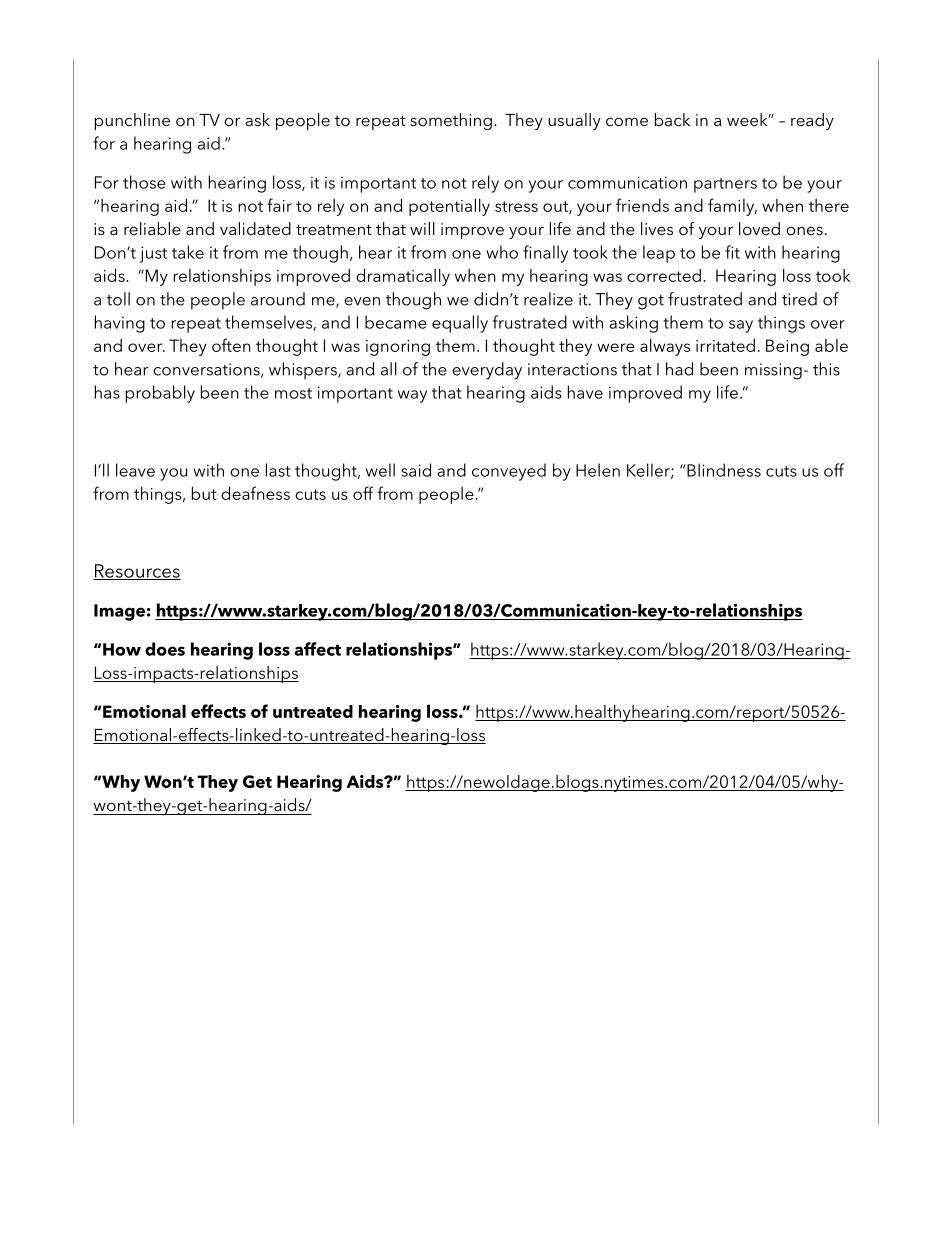 The image size is (952, 1233). I want to click on affect, so click(318, 649).
